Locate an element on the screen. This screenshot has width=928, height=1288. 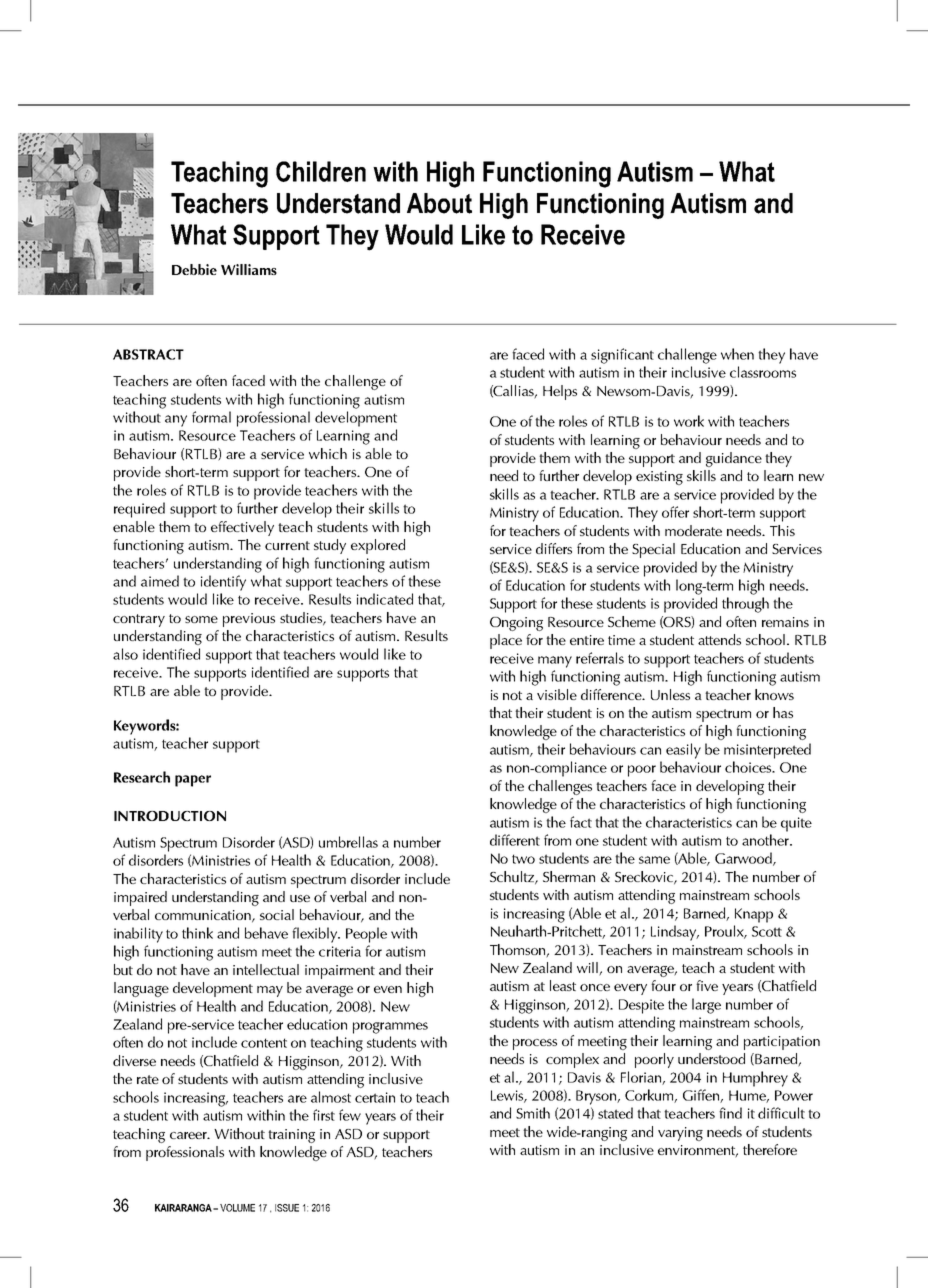
Unless is located at coordinates (670, 694).
